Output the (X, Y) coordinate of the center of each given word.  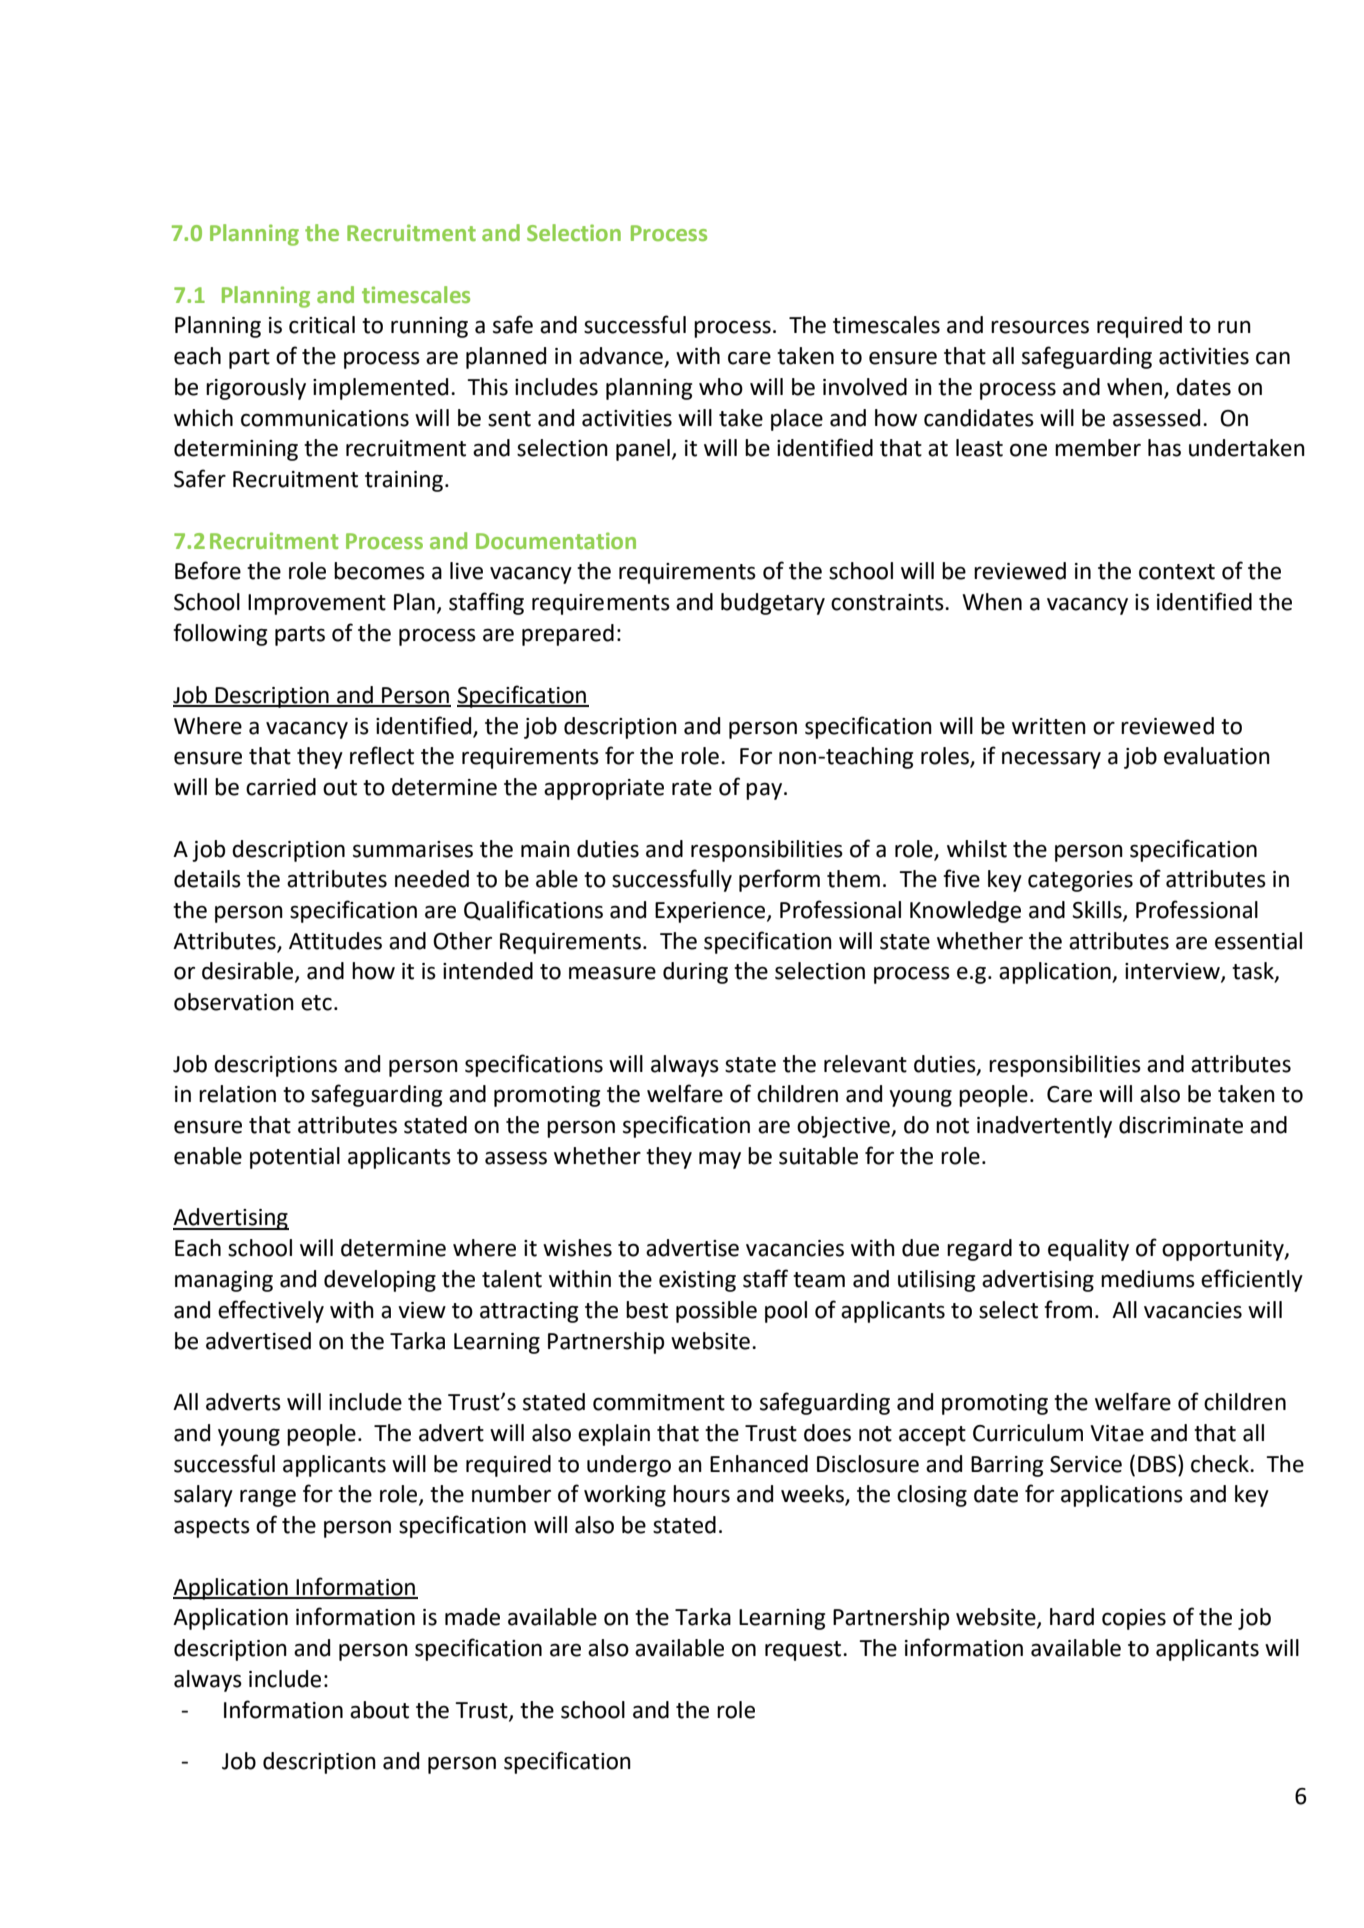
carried (281, 787)
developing (380, 1281)
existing (697, 1281)
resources (1040, 327)
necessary (1051, 760)
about (379, 1710)
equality (1088, 1250)
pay (765, 791)
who (721, 387)
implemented (380, 389)
